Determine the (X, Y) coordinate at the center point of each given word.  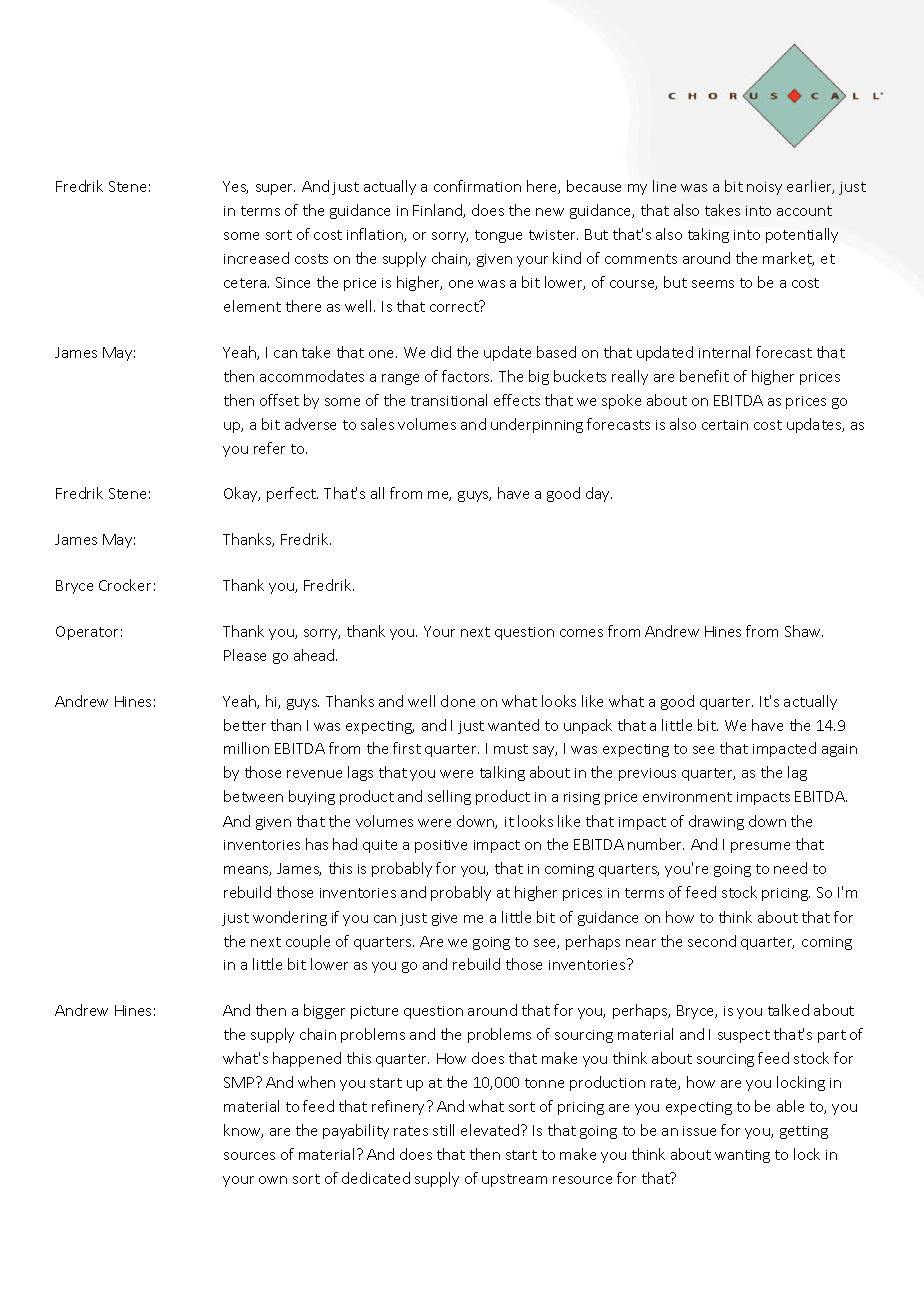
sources (249, 1156)
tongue (498, 236)
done (458, 701)
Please (245, 655)
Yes (235, 187)
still (443, 1130)
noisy (764, 188)
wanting (742, 1156)
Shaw (804, 631)
